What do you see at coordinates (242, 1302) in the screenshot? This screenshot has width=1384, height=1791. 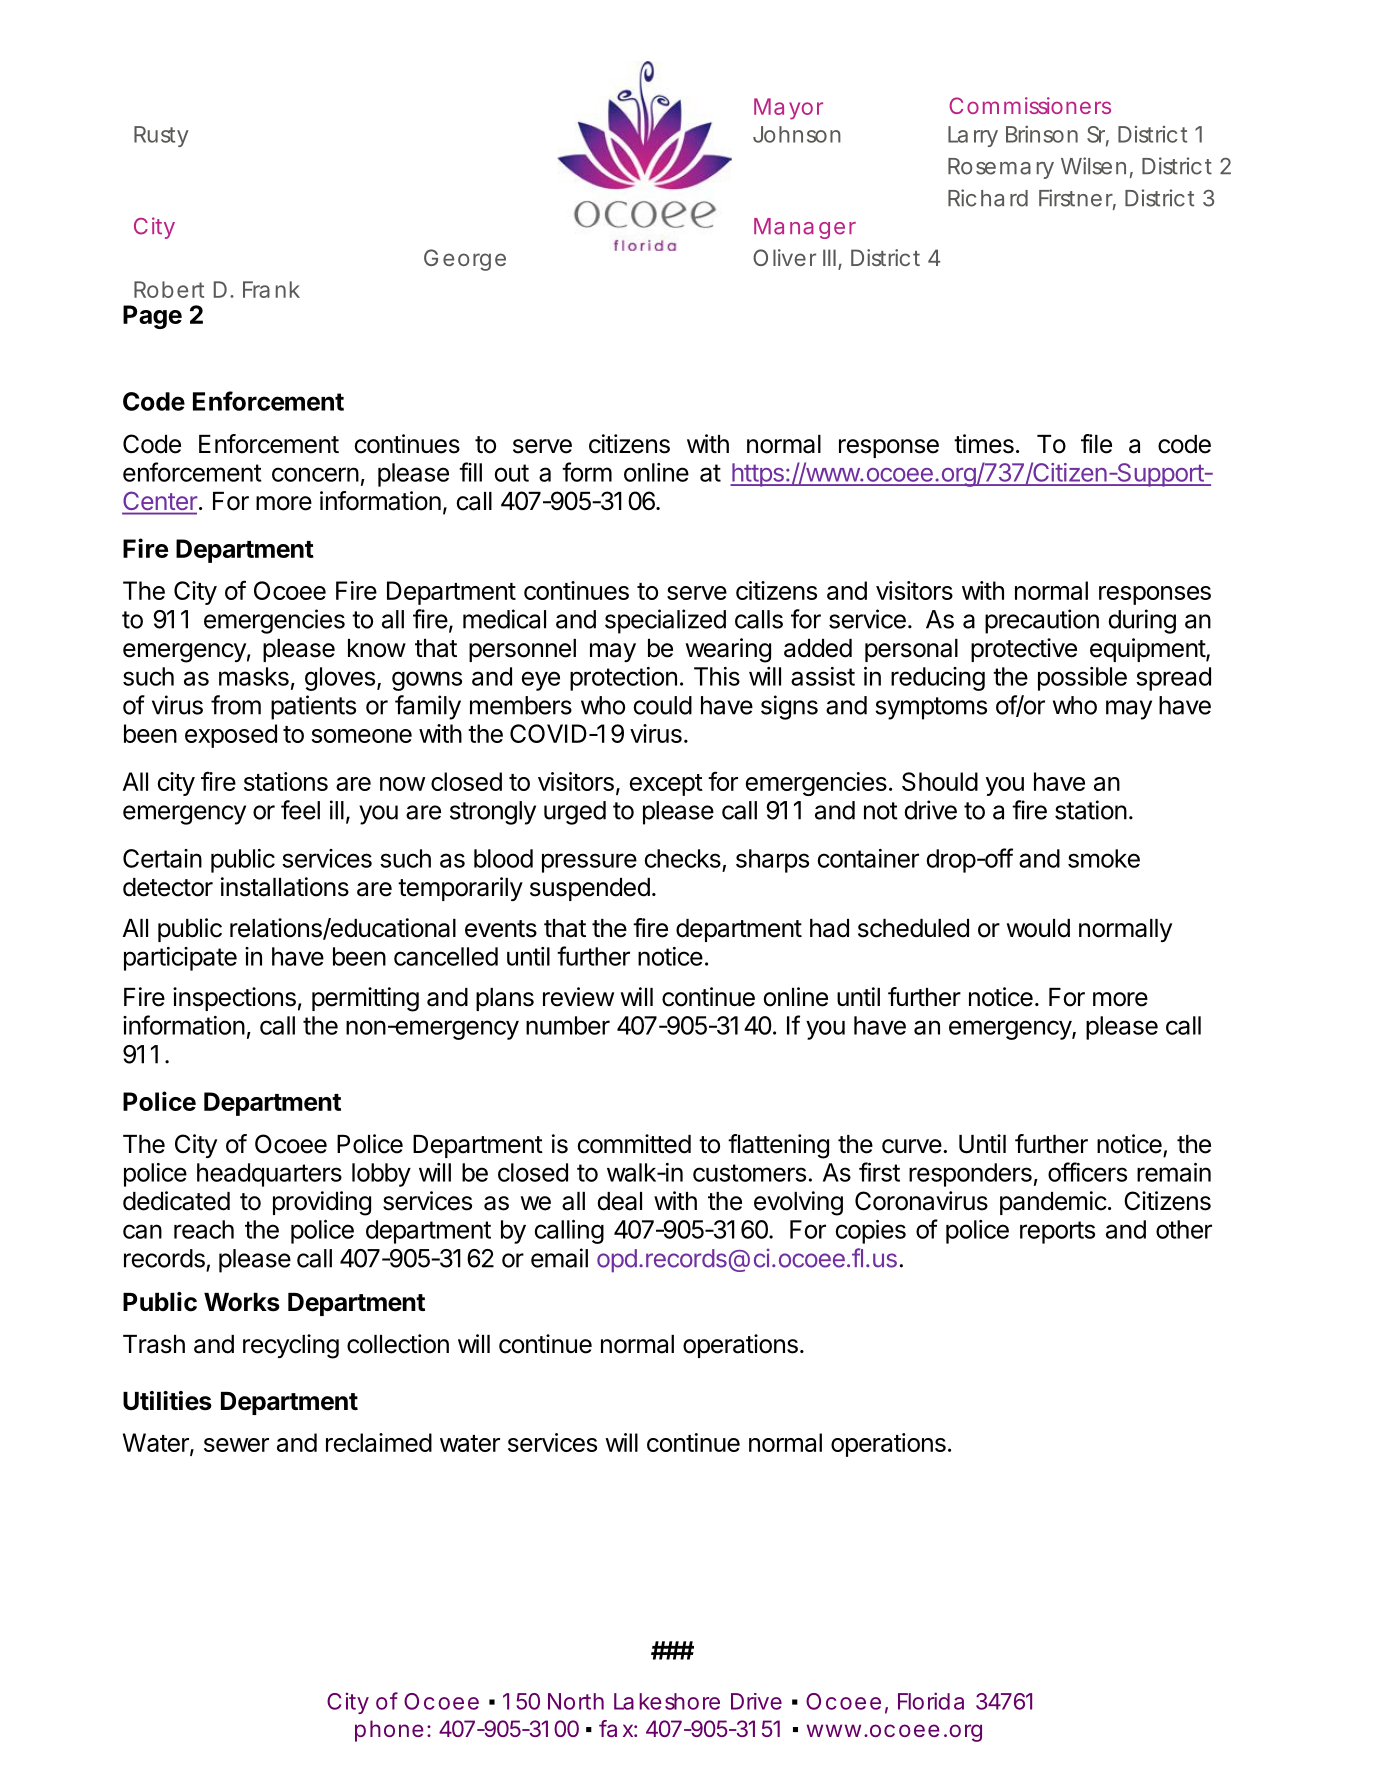 I see `Works` at bounding box center [242, 1302].
